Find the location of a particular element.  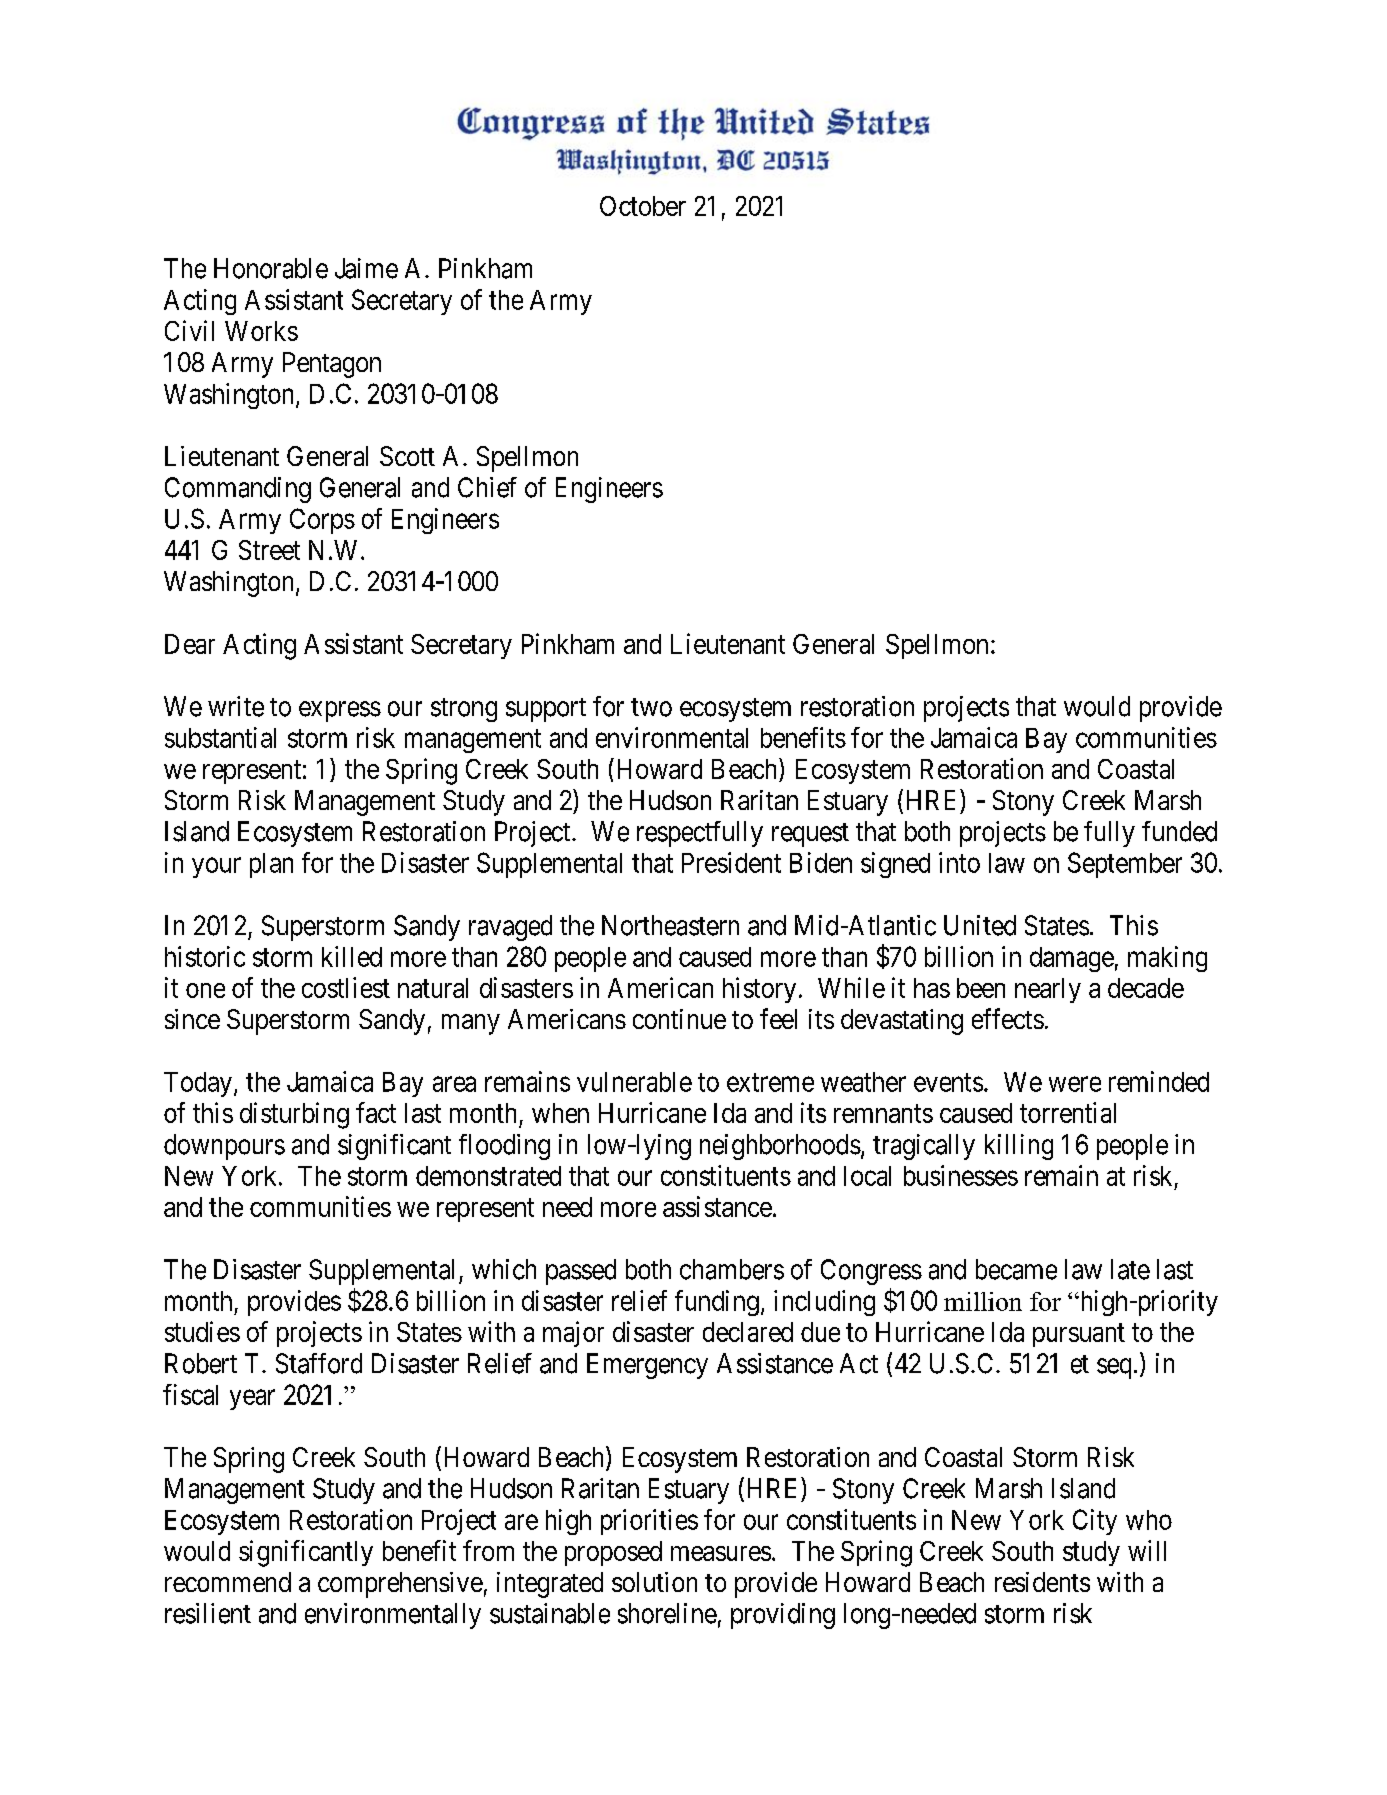

October is located at coordinates (643, 206).
